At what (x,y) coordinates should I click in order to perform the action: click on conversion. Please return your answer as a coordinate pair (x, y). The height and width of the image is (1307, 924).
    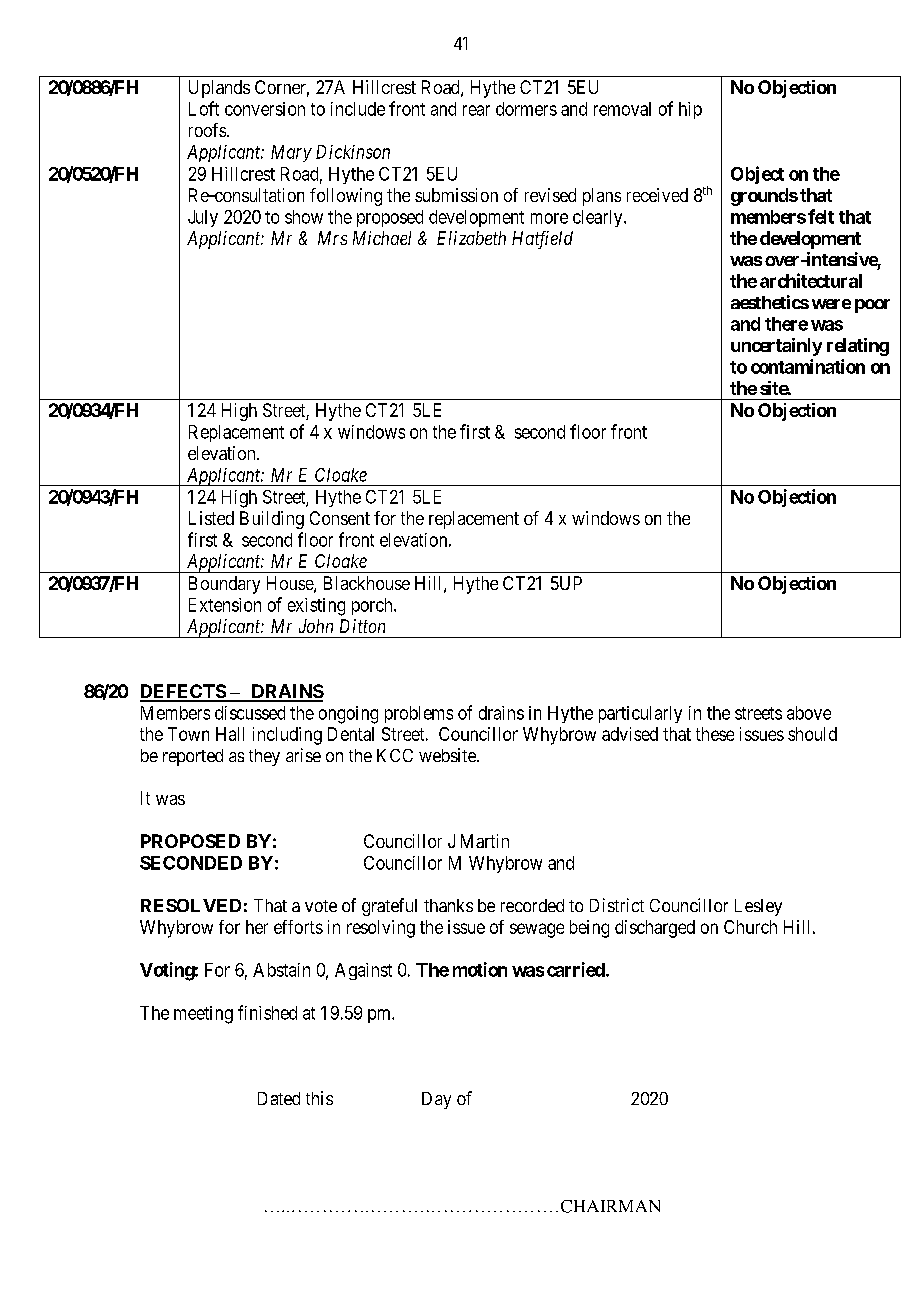
    Looking at the image, I should click on (265, 109).
